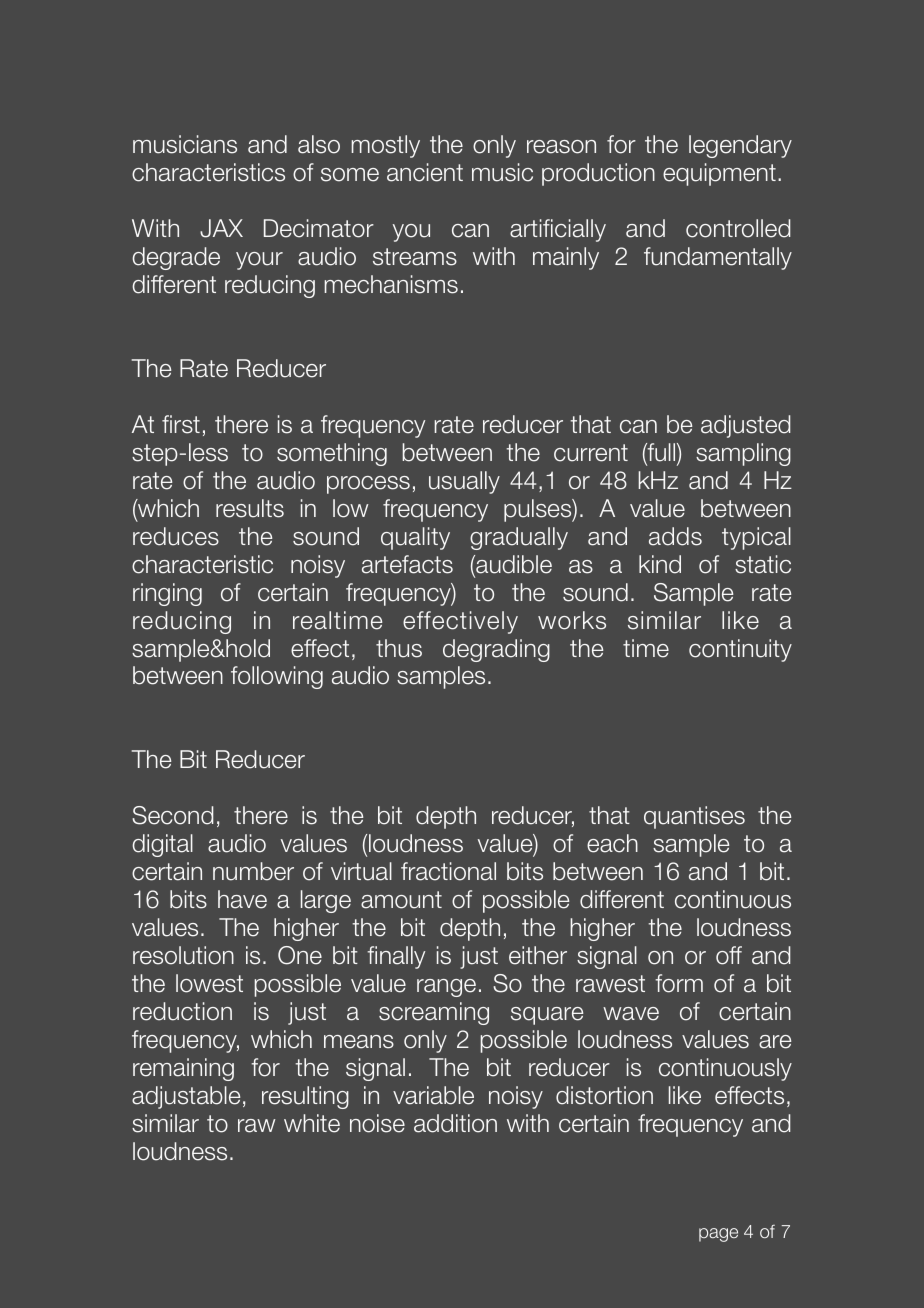 The height and width of the screenshot is (1308, 924). What do you see at coordinates (253, 871) in the screenshot?
I see `number` at bounding box center [253, 871].
